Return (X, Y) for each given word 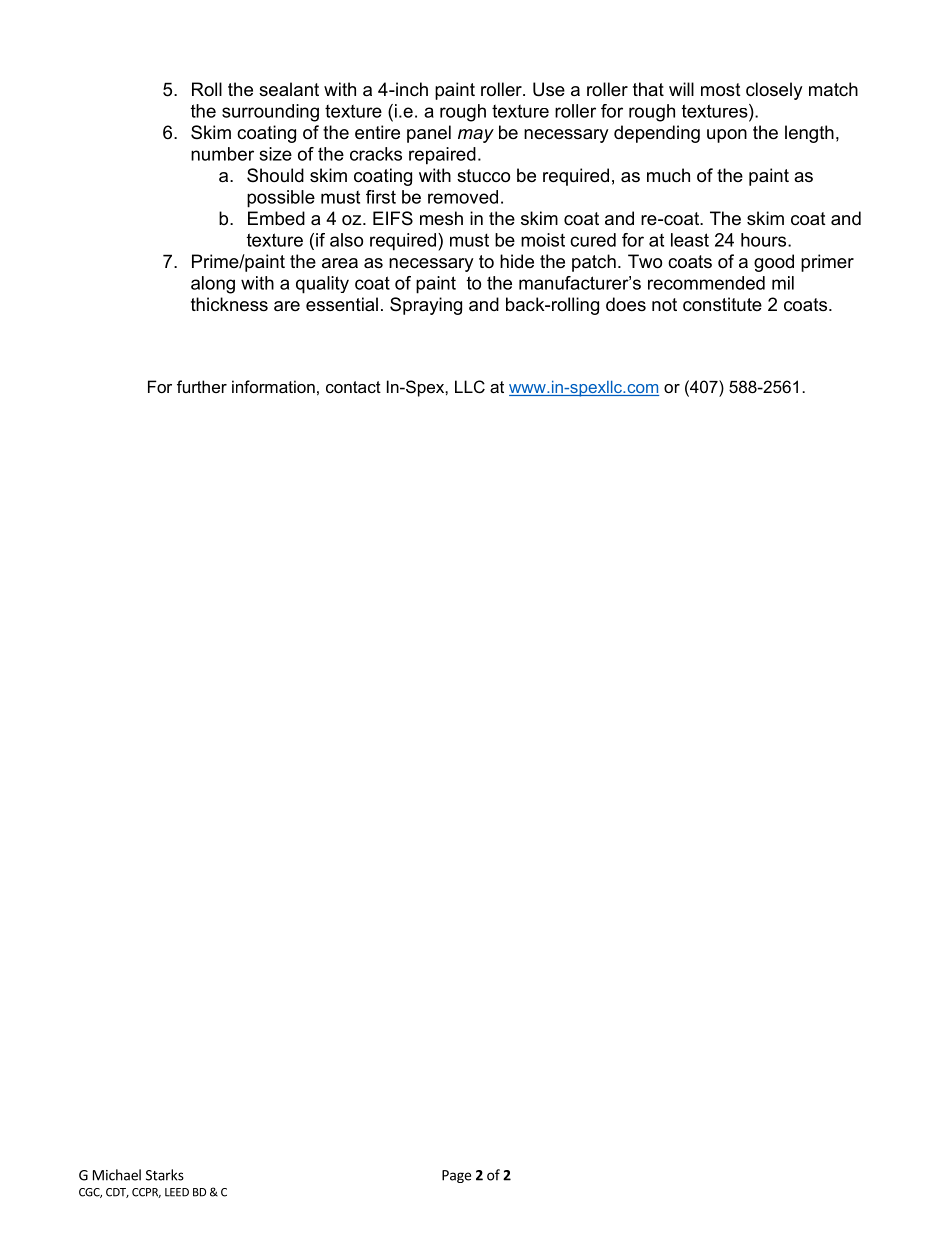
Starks (165, 1175)
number (222, 154)
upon (727, 136)
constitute (722, 304)
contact (353, 387)
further (202, 386)
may (476, 136)
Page (456, 1176)
